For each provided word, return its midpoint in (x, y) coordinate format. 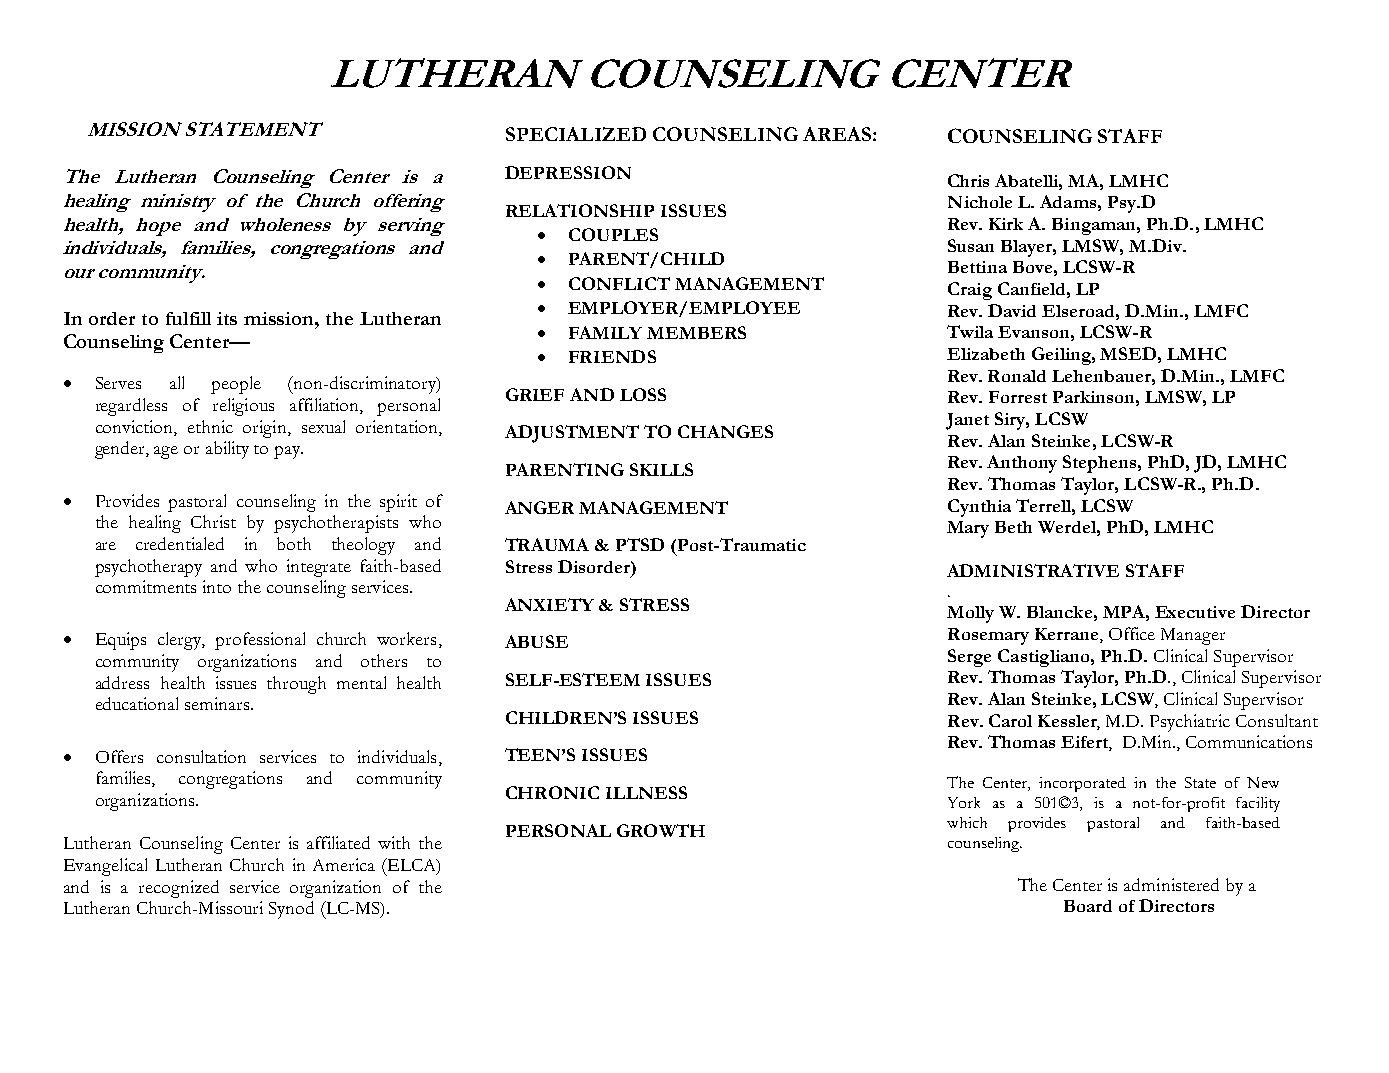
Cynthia (979, 508)
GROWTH (661, 830)
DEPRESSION (568, 172)
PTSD (640, 544)
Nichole (980, 202)
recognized (179, 889)
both (294, 543)
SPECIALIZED (576, 134)
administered (1171, 884)
